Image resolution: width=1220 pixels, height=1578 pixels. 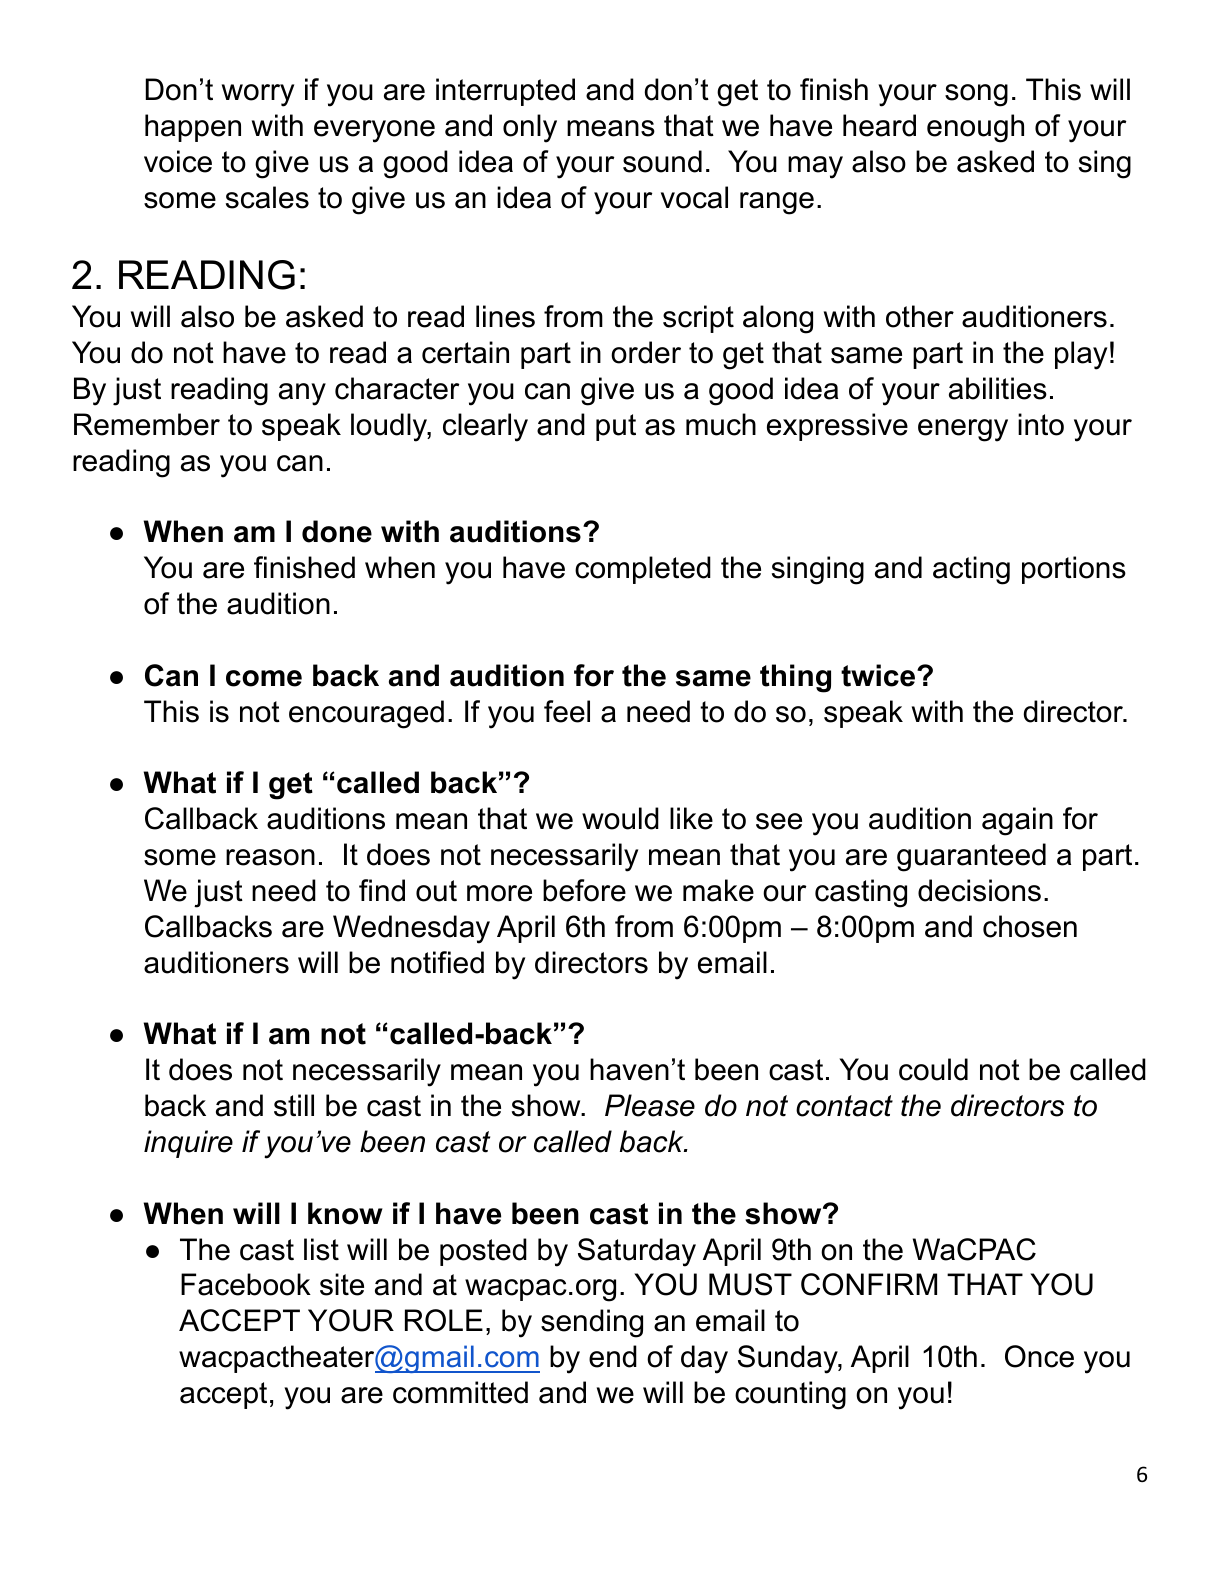 I want to click on enough, so click(x=975, y=128).
